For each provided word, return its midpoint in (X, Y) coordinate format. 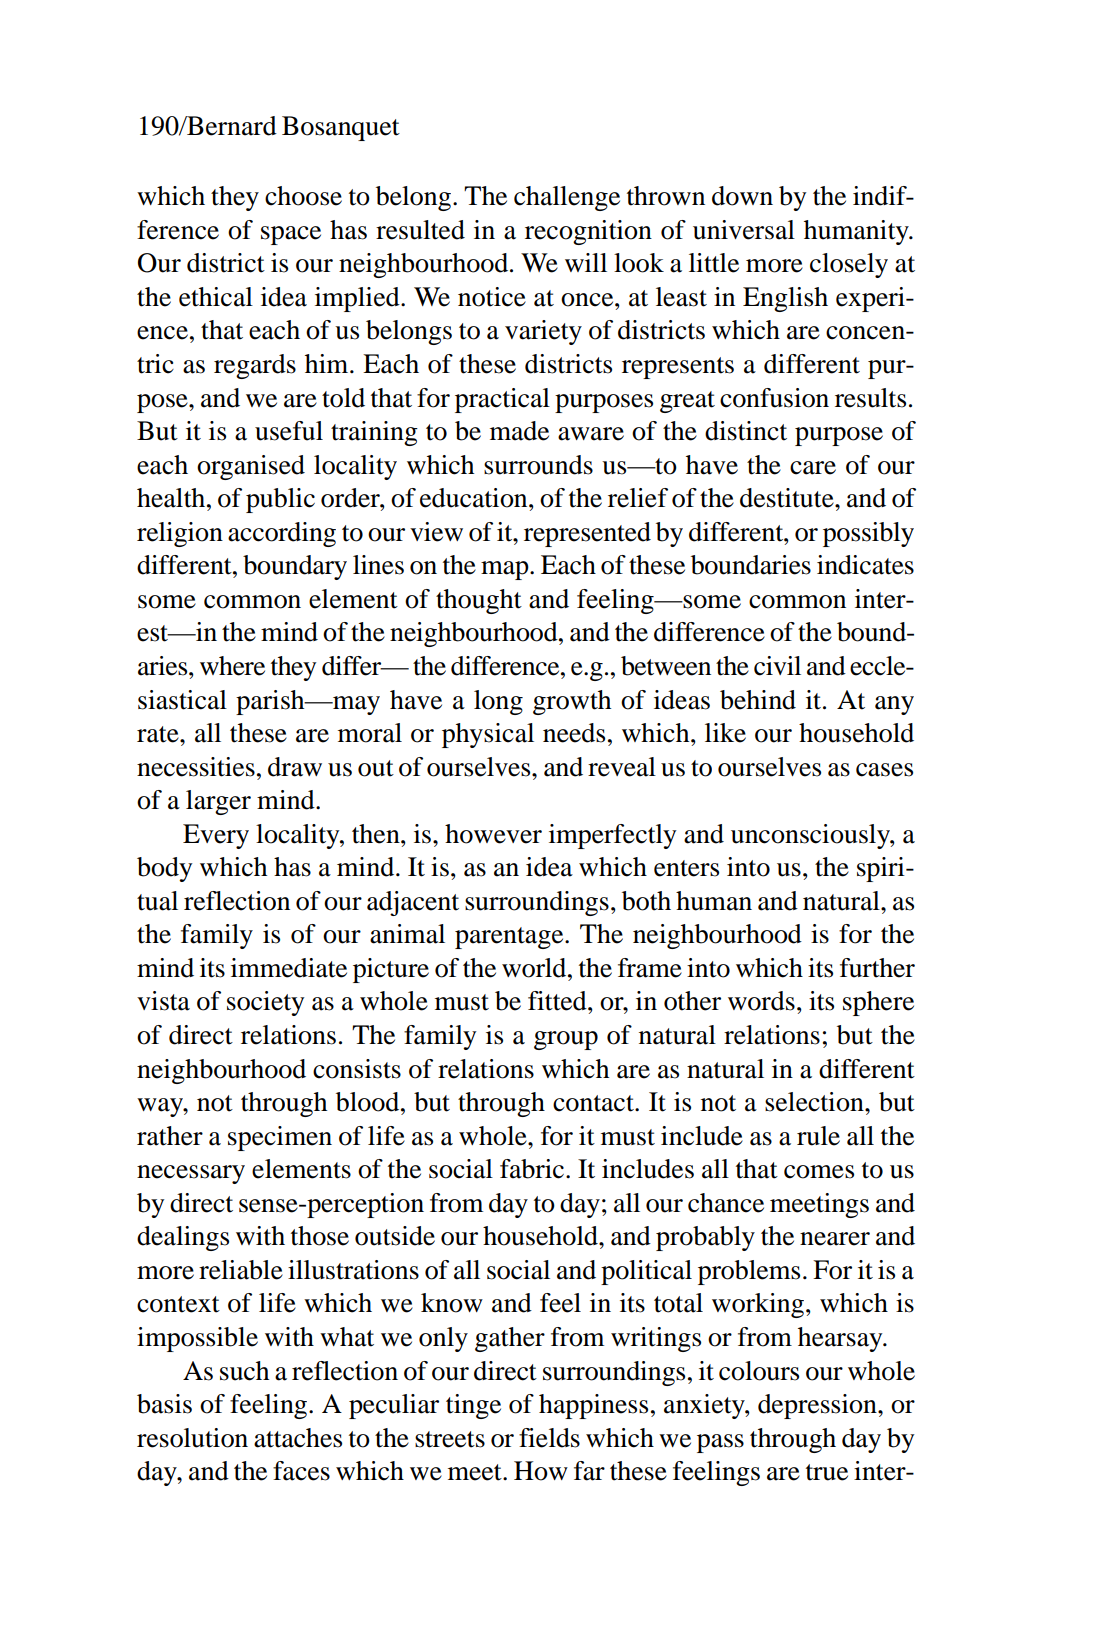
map (506, 570)
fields (549, 1438)
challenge (567, 198)
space (291, 235)
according (282, 534)
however (493, 834)
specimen (280, 1138)
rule (818, 1136)
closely (849, 265)
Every (216, 836)
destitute (788, 498)
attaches (298, 1438)
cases (884, 770)
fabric (533, 1169)
